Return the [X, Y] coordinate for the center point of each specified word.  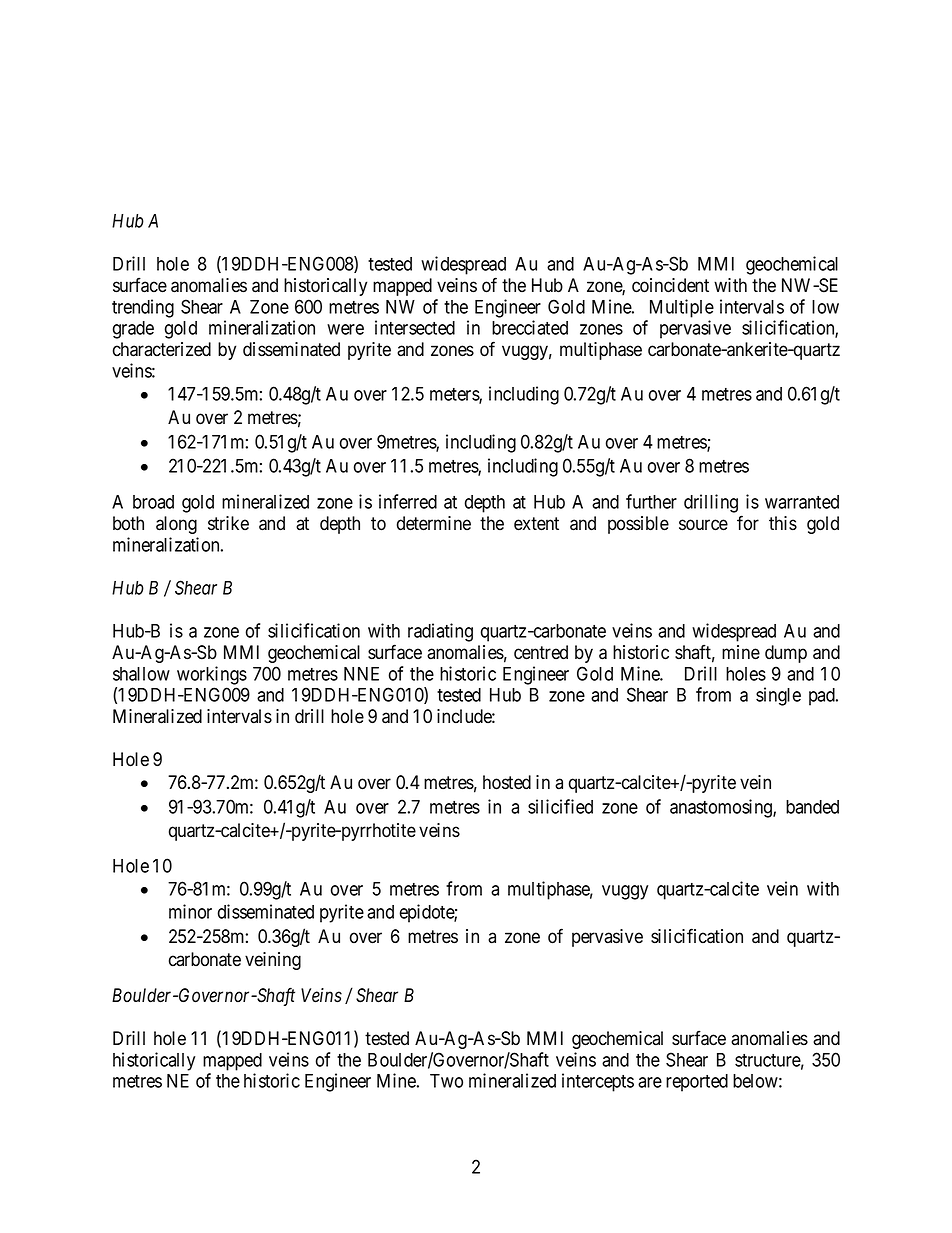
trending [143, 308]
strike [228, 523]
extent [536, 524]
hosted [507, 782]
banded [812, 807]
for [748, 523]
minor [190, 911]
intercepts [598, 1082]
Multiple [682, 308]
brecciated [530, 327]
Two [446, 1081]
